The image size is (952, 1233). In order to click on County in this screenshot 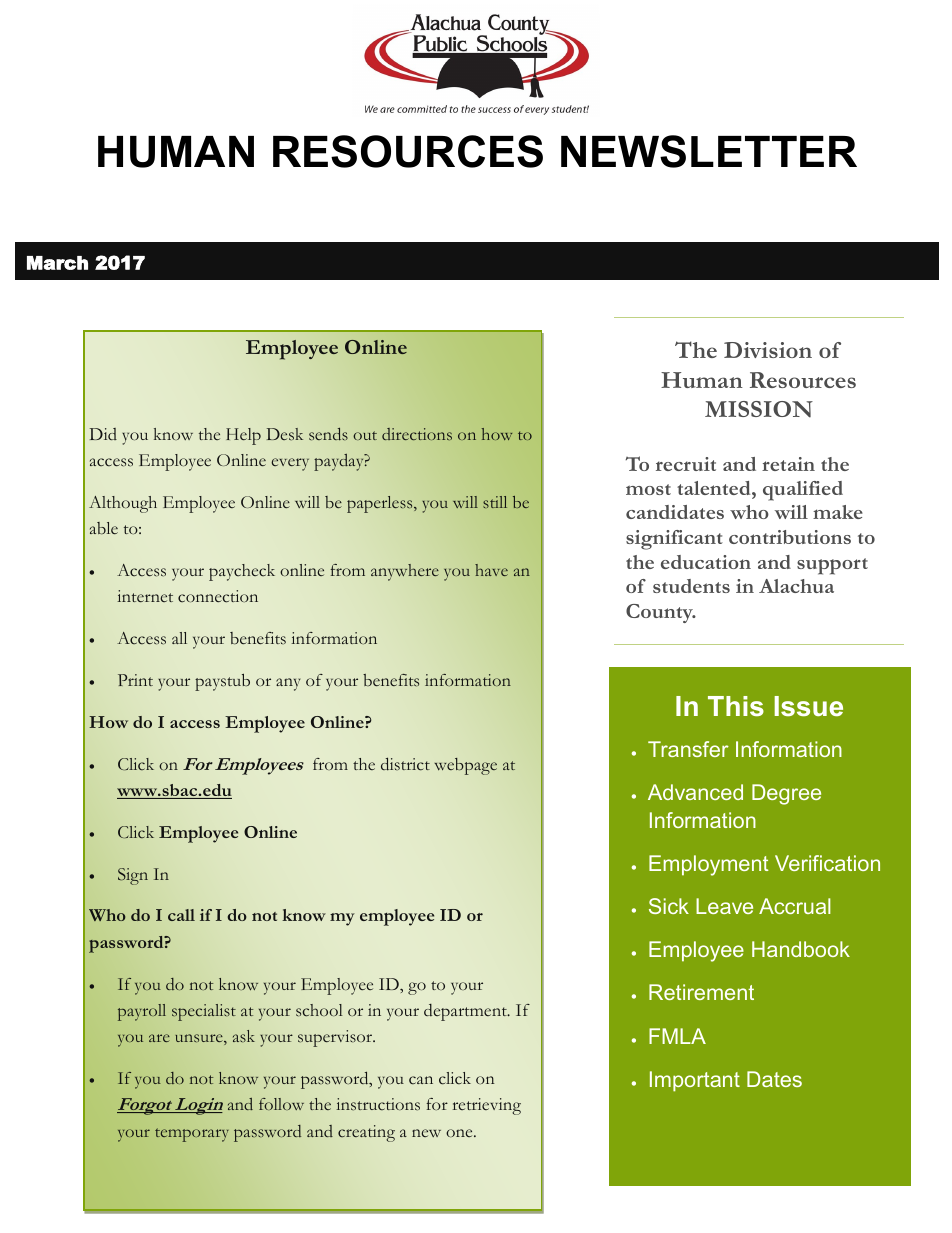, I will do `click(660, 613)`.
